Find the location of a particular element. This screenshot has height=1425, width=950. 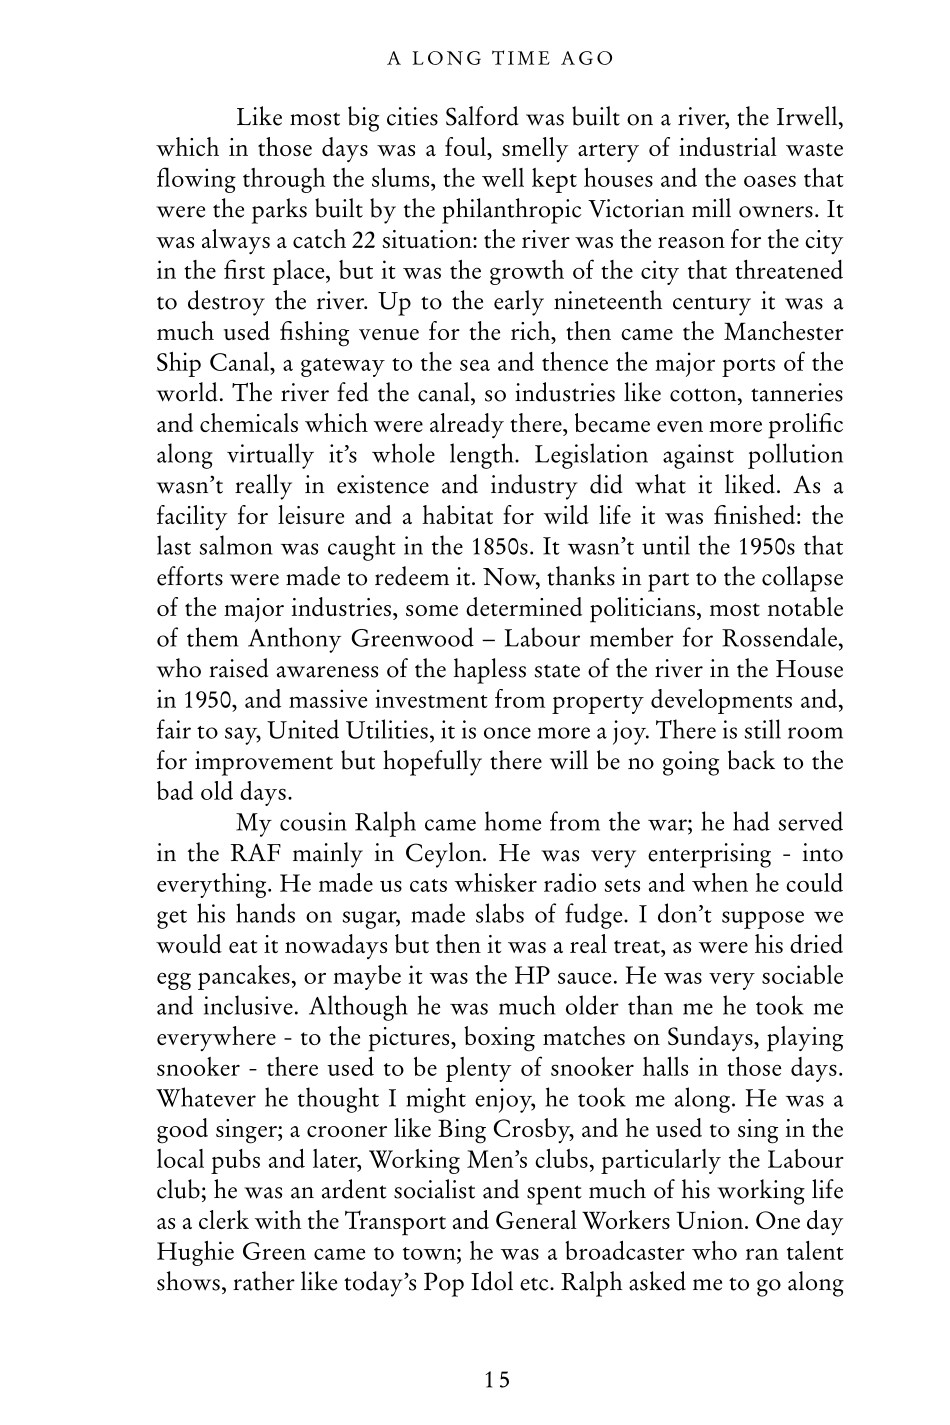

Idol is located at coordinates (492, 1281).
